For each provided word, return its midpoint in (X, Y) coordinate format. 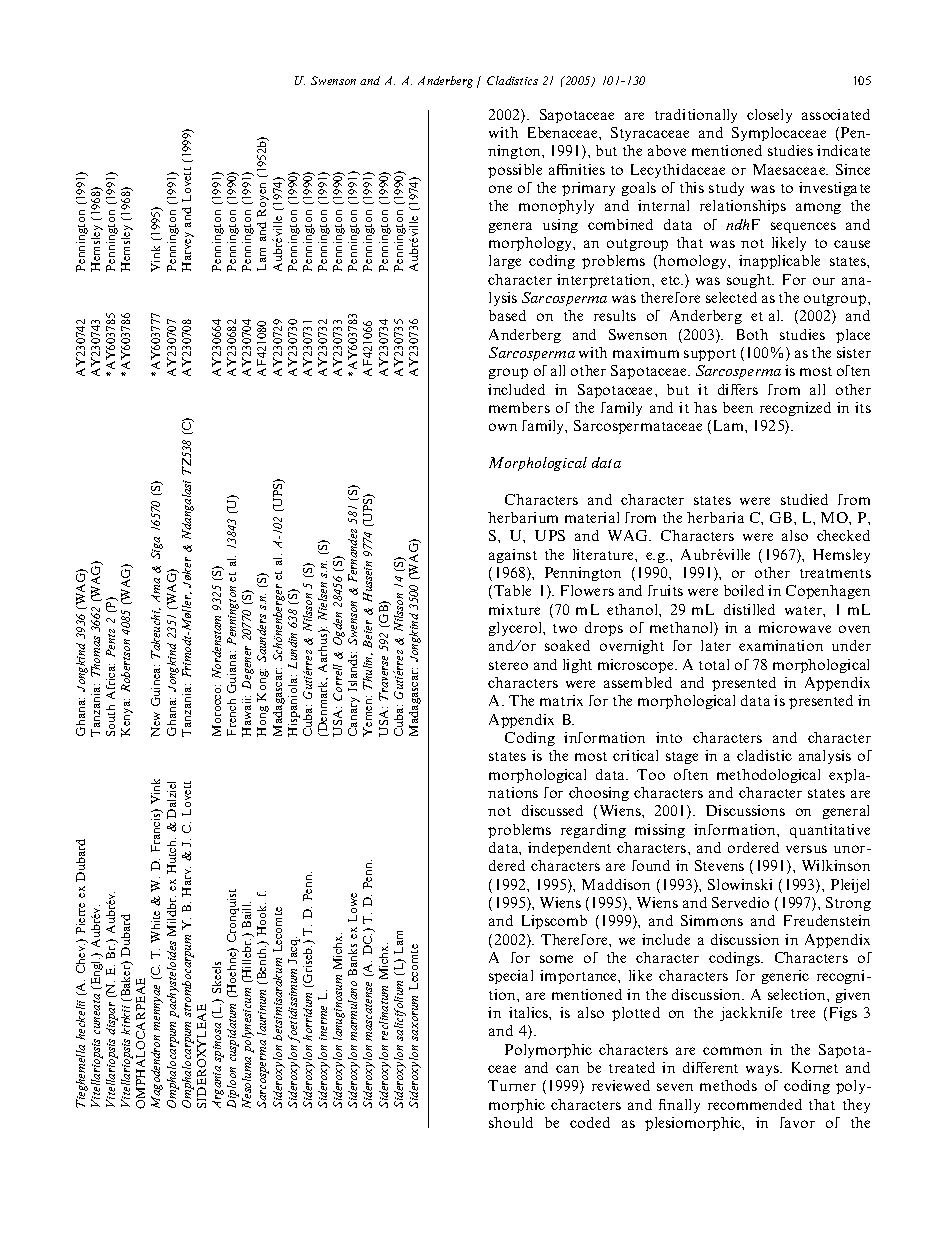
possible (515, 171)
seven (675, 1087)
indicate (843, 150)
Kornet (815, 1067)
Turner (512, 1085)
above (667, 150)
